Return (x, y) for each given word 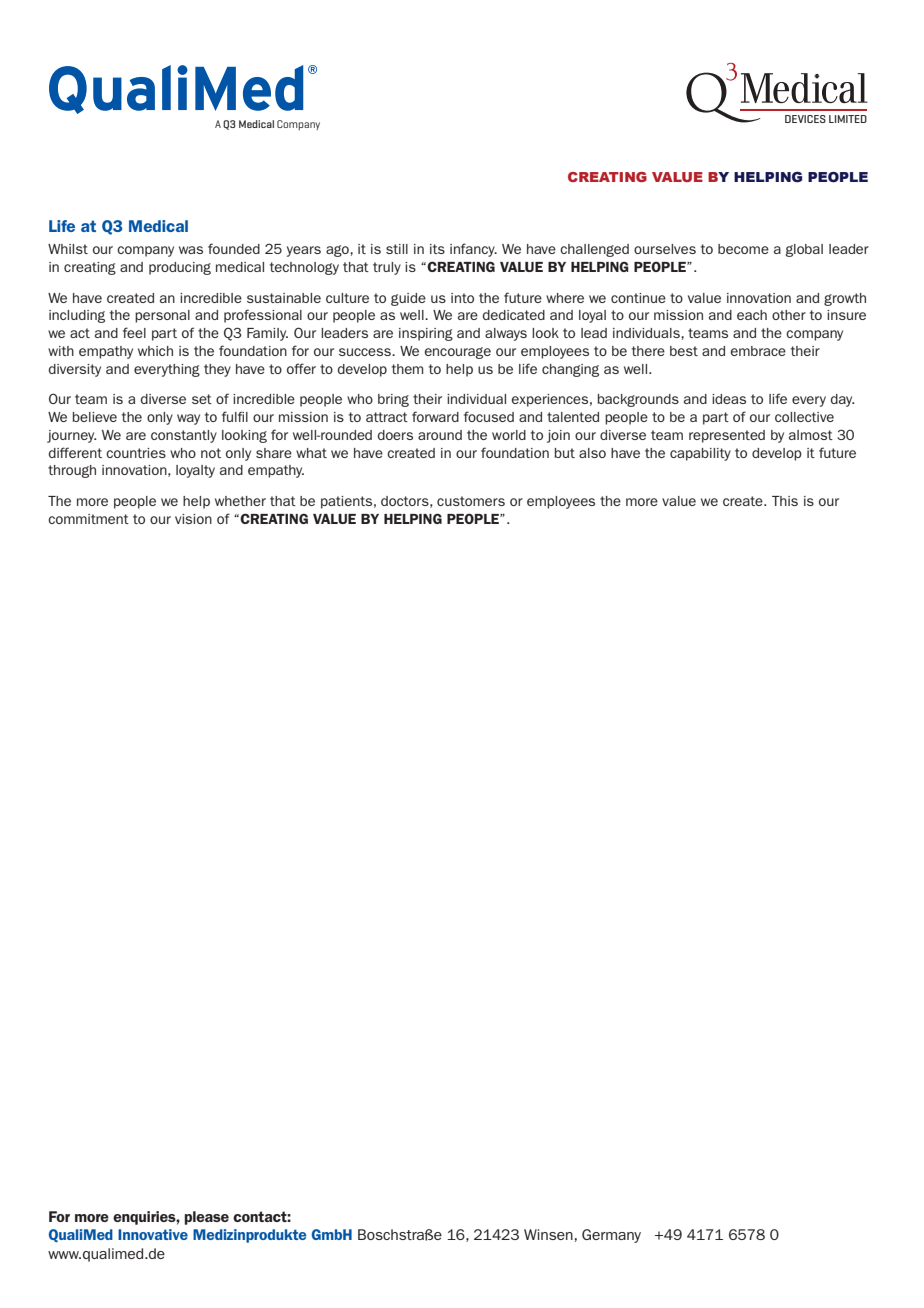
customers (471, 501)
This (785, 501)
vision (193, 519)
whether (240, 501)
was (191, 250)
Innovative (153, 1234)
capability (700, 454)
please (207, 1218)
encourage (457, 353)
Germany (611, 1236)
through (72, 471)
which (155, 351)
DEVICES (805, 119)
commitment (88, 519)
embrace (758, 351)
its (437, 249)
